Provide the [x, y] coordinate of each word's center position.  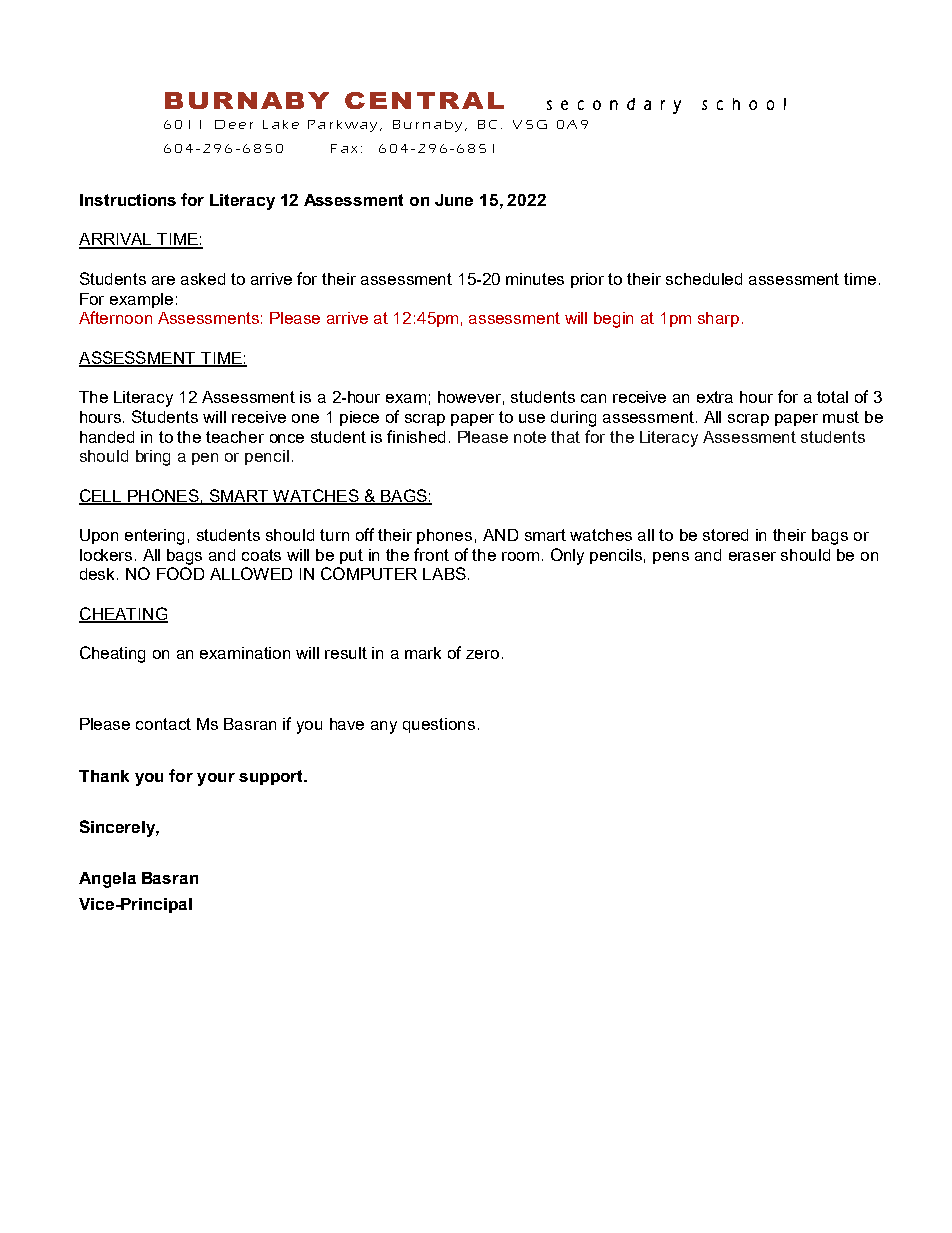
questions [439, 725]
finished [416, 436]
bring [153, 458]
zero [482, 654]
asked [203, 279]
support [272, 777]
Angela [107, 880]
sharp [718, 319]
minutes [535, 279]
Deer [234, 124]
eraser [752, 556]
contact [163, 724]
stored [725, 535]
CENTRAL [424, 100]
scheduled [704, 279]
